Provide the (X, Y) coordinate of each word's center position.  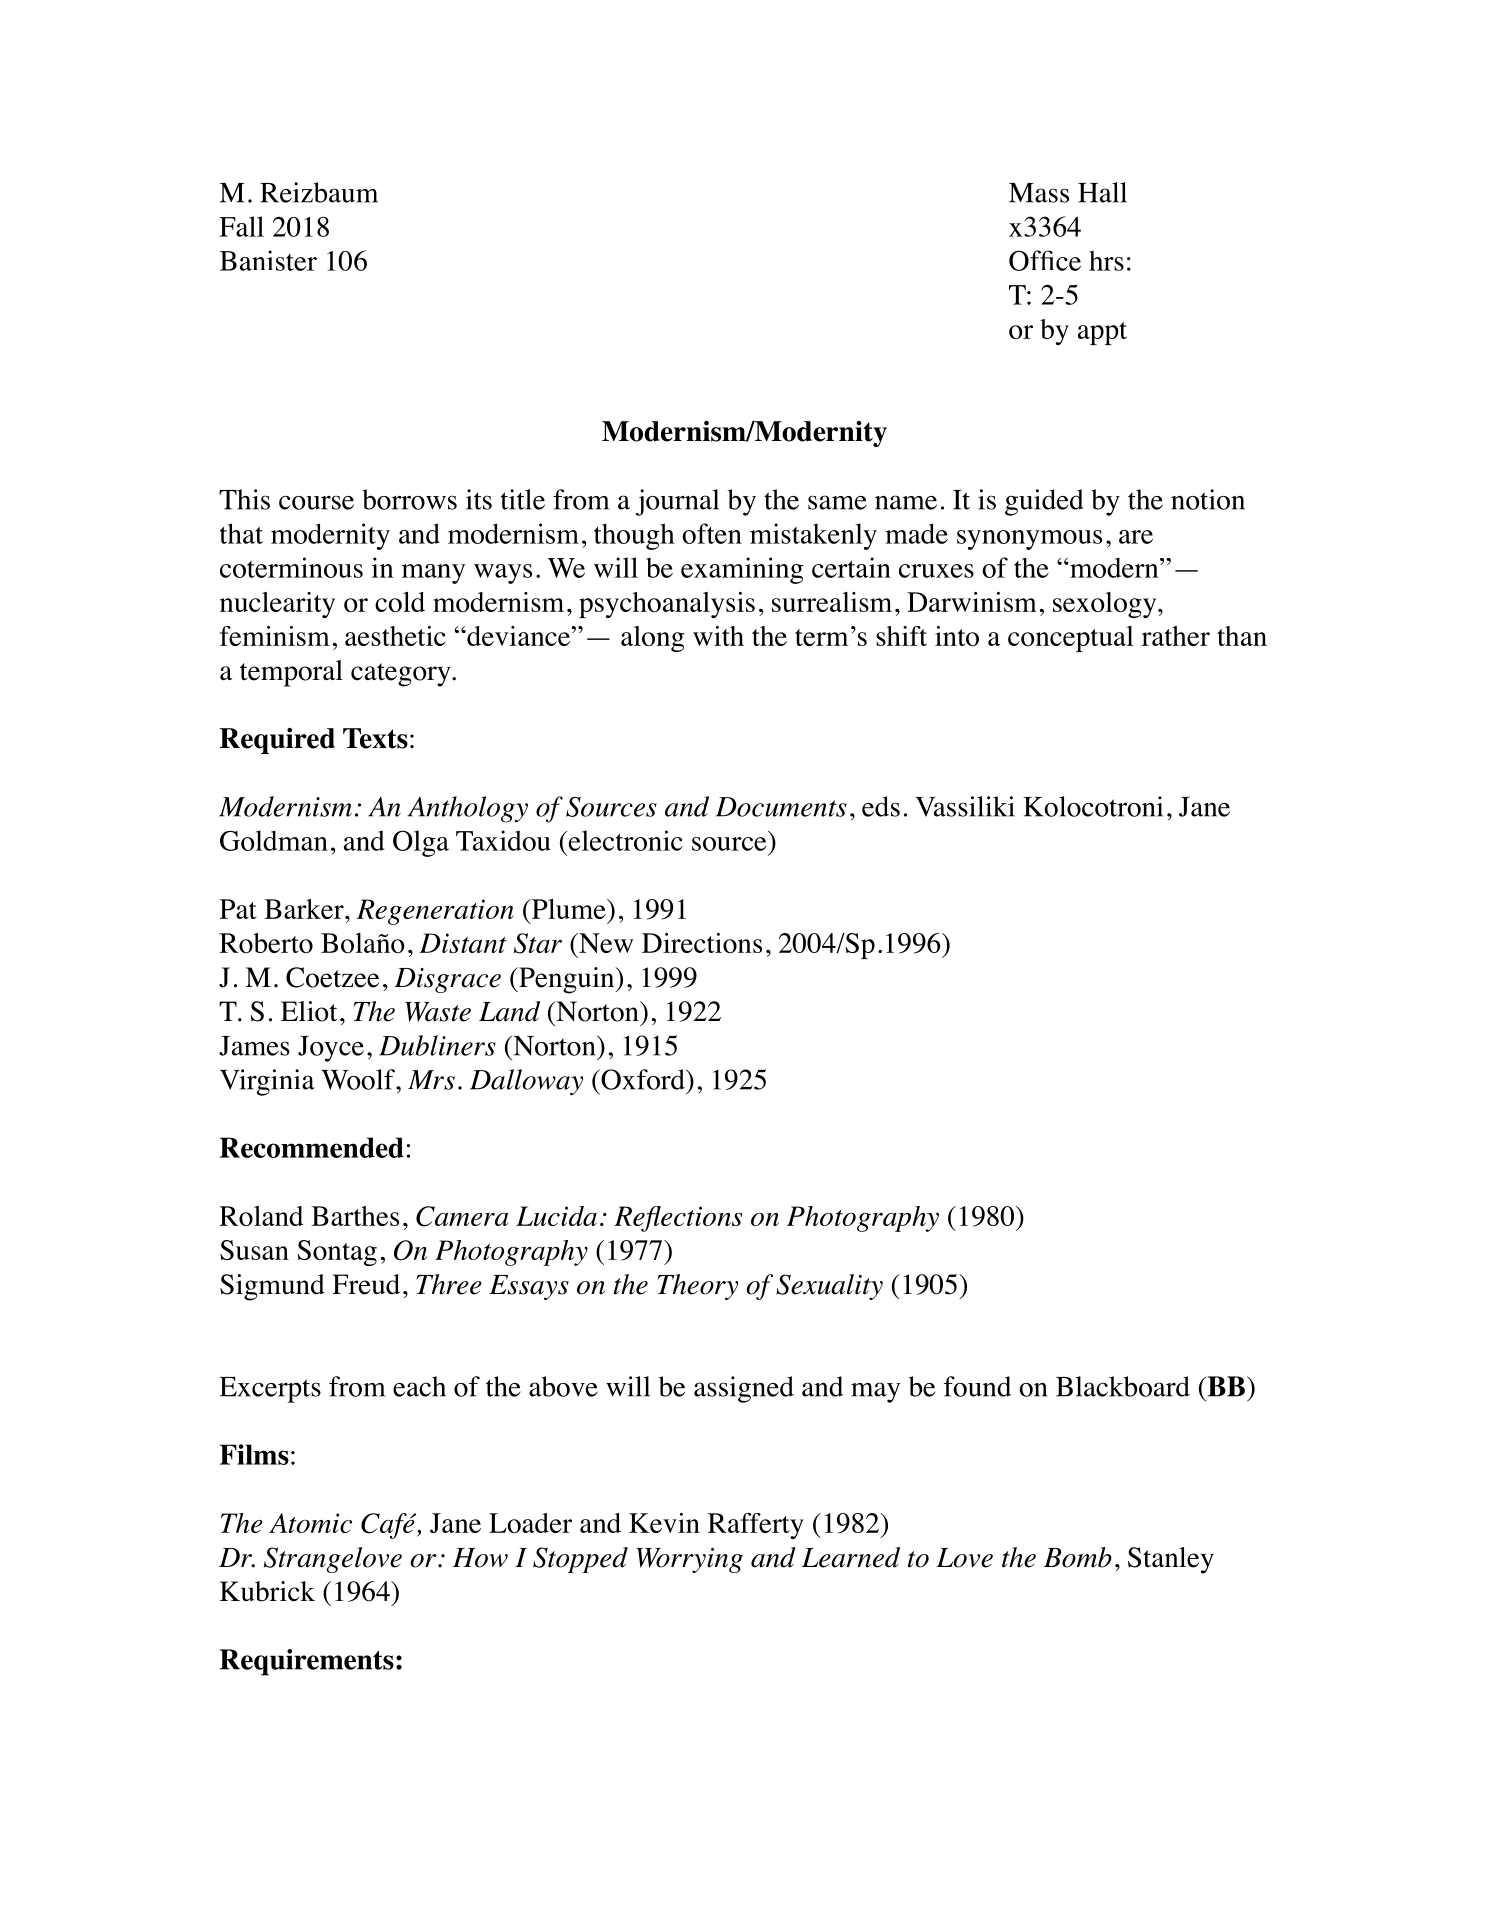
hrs (1106, 260)
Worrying (689, 1560)
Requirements (307, 1662)
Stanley (1171, 1560)
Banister (268, 260)
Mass (1039, 193)
